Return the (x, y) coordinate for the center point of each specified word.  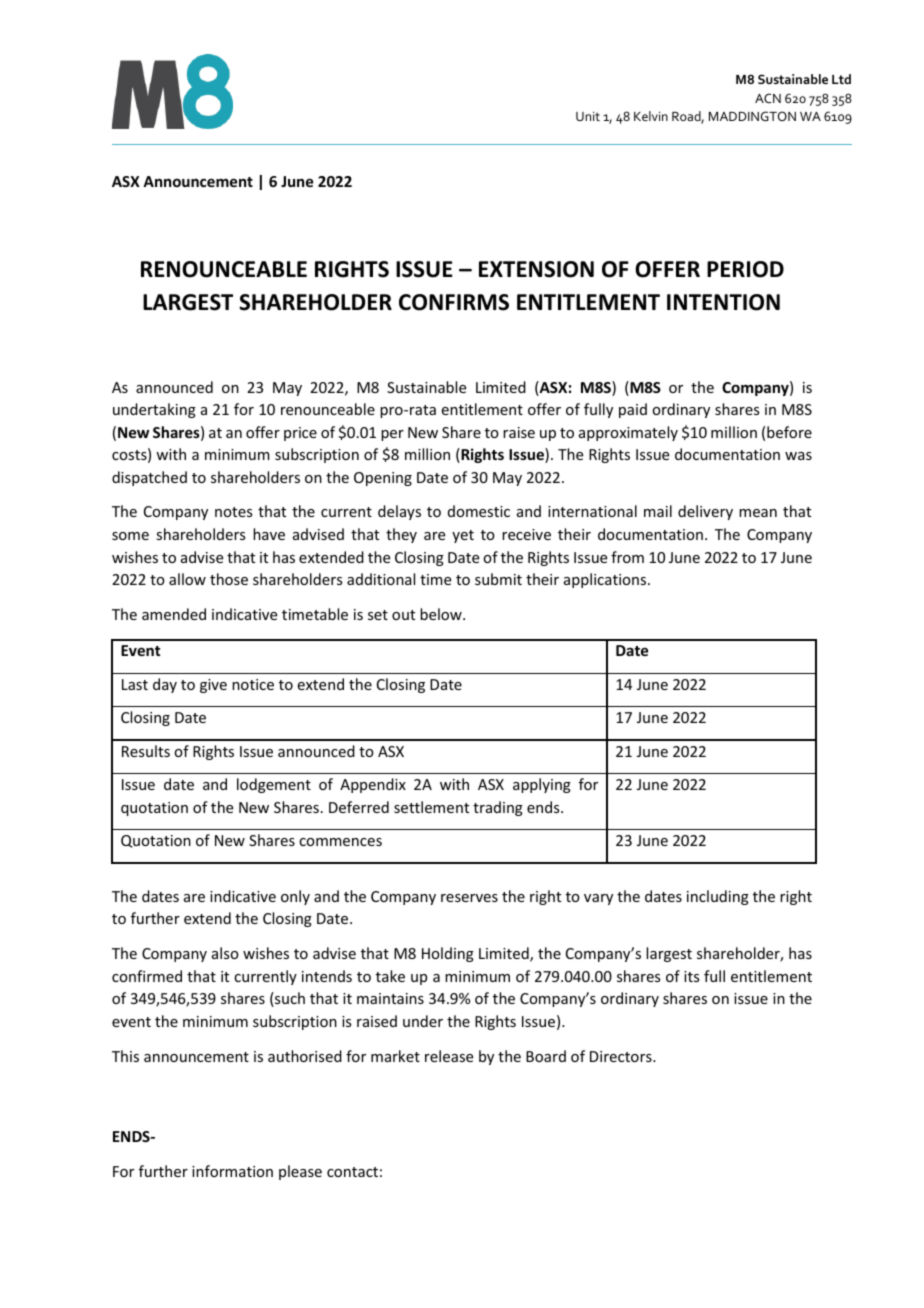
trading (498, 808)
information (232, 1171)
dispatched (149, 478)
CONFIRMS (454, 302)
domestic (479, 511)
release (449, 1056)
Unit (588, 116)
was (798, 456)
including (718, 897)
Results (146, 751)
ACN (768, 98)
